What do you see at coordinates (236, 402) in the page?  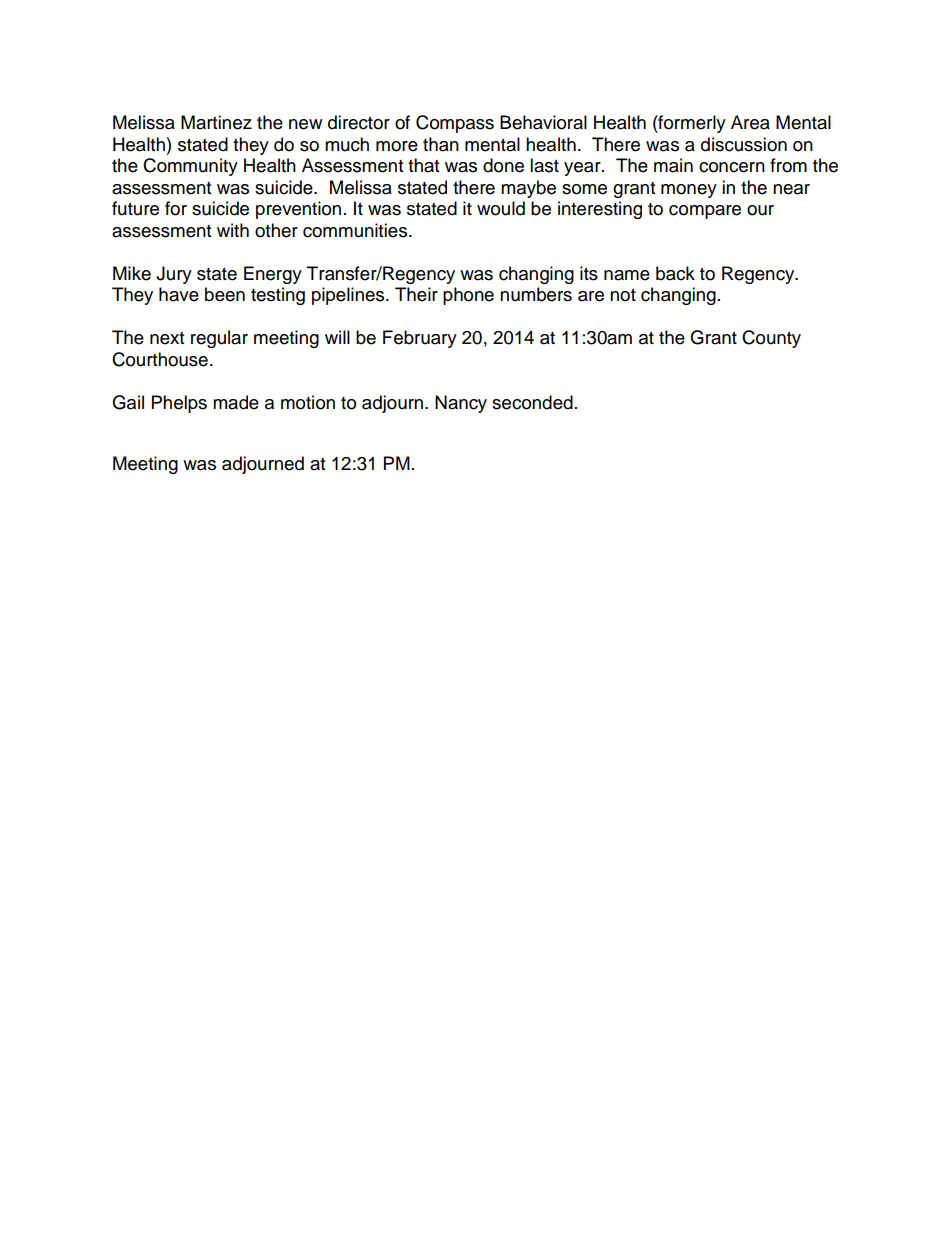 I see `made` at bounding box center [236, 402].
